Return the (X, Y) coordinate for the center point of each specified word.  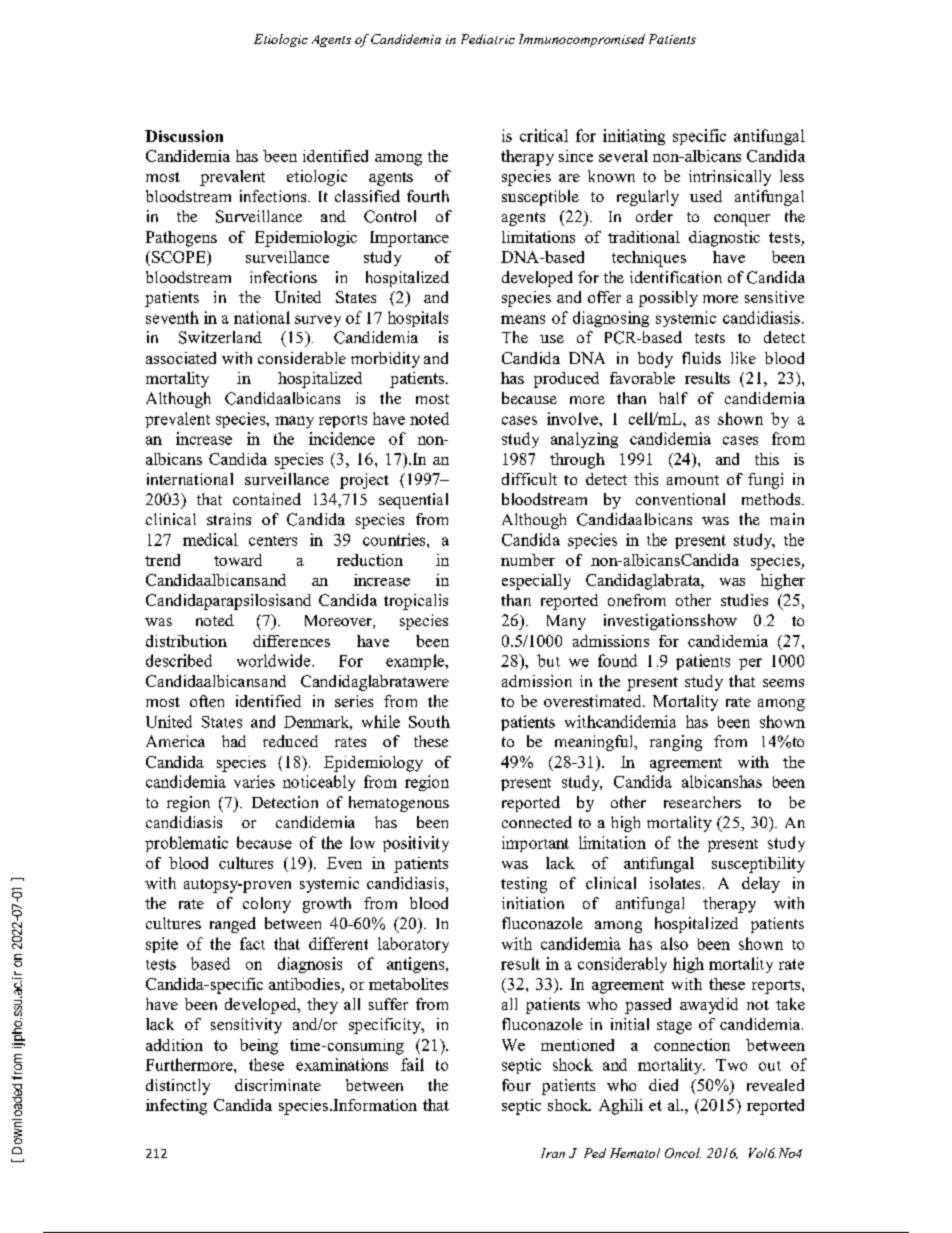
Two (731, 1065)
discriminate (278, 1085)
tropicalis (416, 602)
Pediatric (488, 39)
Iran (553, 1153)
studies (744, 600)
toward (238, 560)
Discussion (184, 136)
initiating (634, 137)
